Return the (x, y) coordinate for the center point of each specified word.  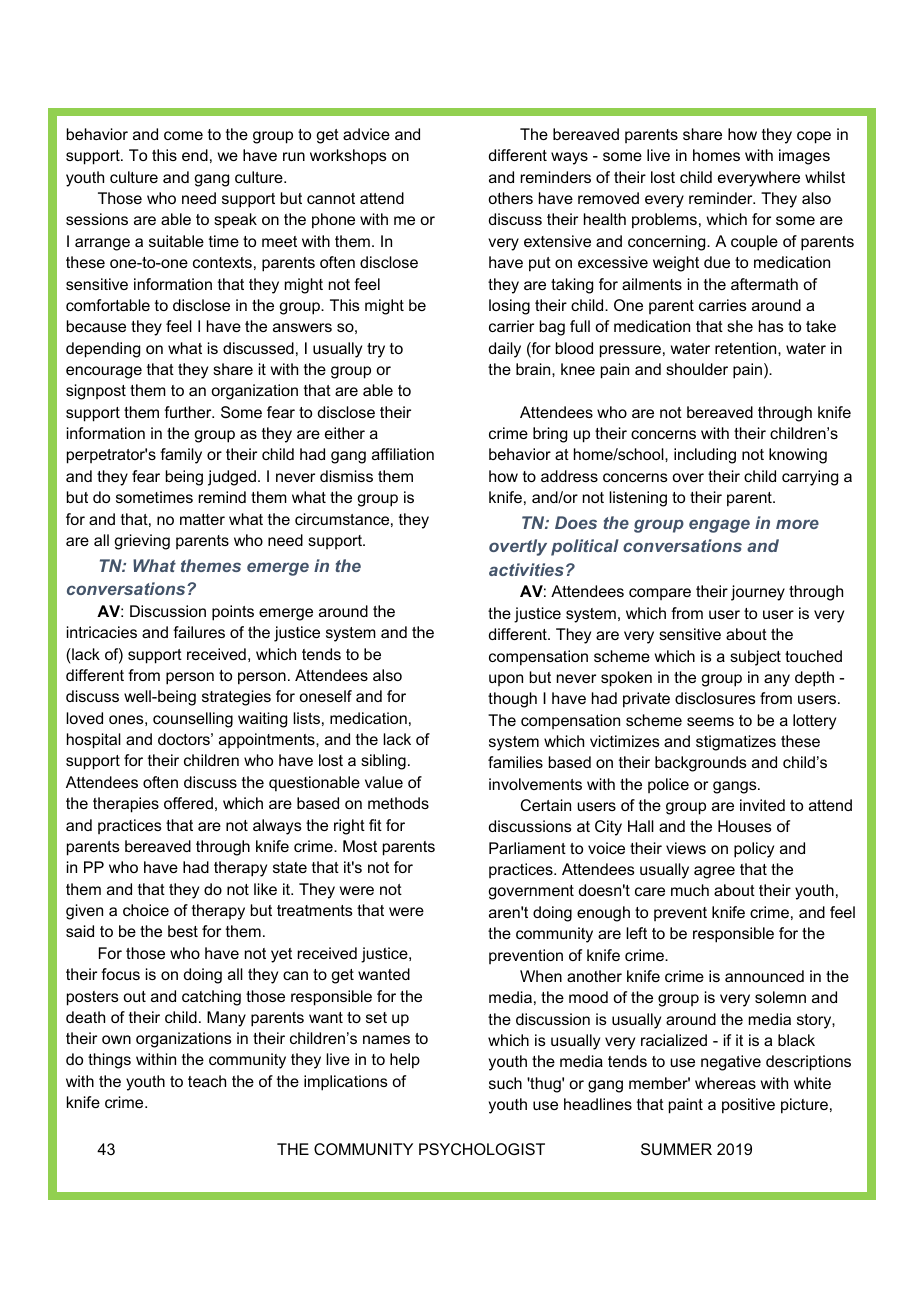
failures (199, 632)
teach (207, 1081)
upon (506, 680)
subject (755, 658)
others (510, 198)
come (183, 135)
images (804, 157)
